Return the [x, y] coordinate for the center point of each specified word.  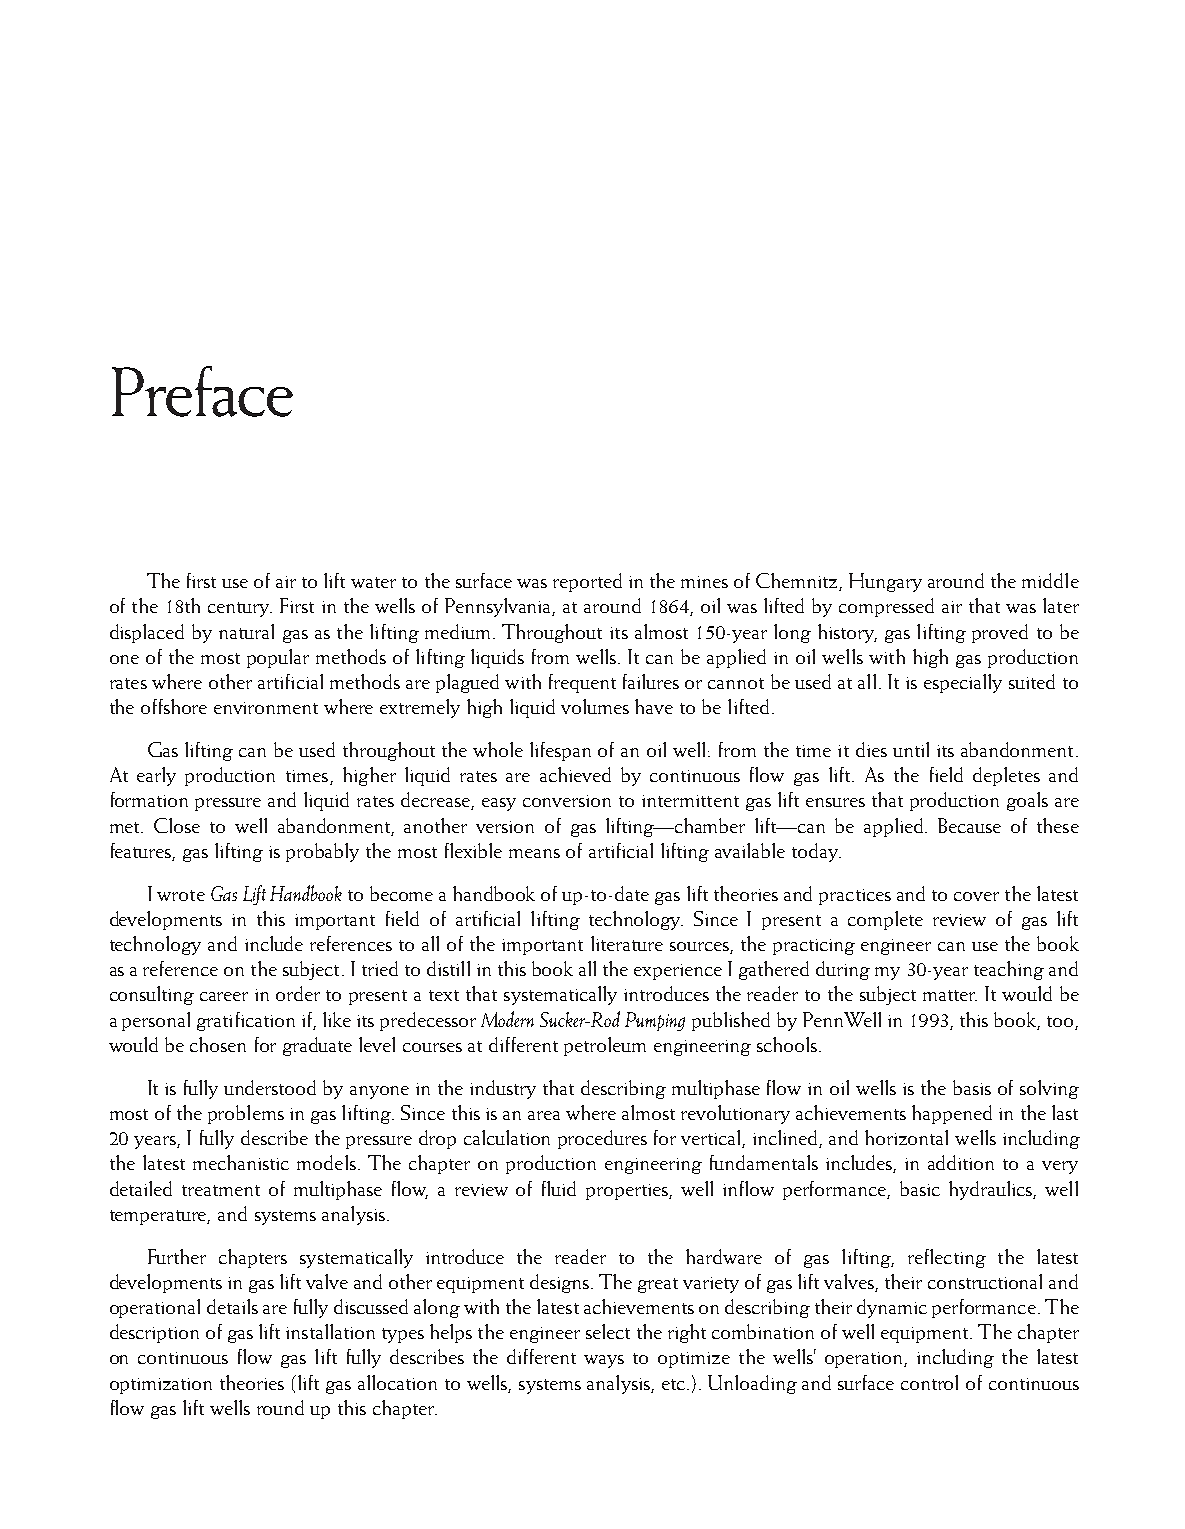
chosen [218, 1044]
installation [330, 1331]
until [911, 749]
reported [587, 582]
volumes [595, 706]
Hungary [885, 582]
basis [972, 1087]
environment [266, 708]
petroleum [605, 1046]
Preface [202, 391]
